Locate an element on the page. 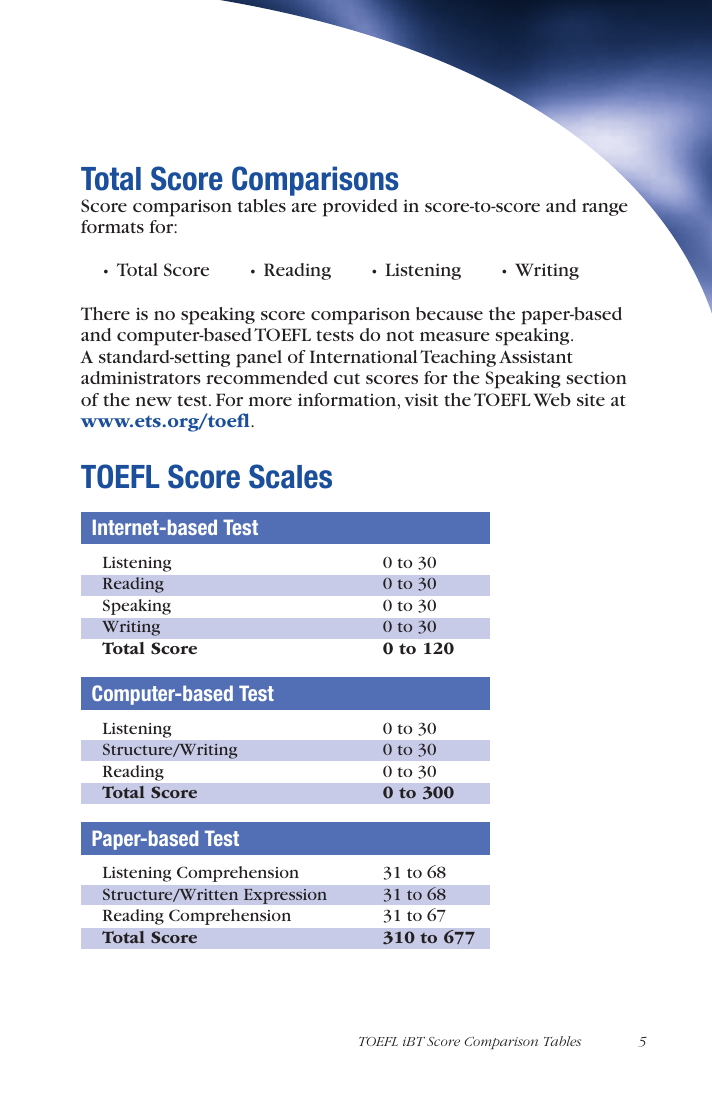  Web is located at coordinates (552, 400).
